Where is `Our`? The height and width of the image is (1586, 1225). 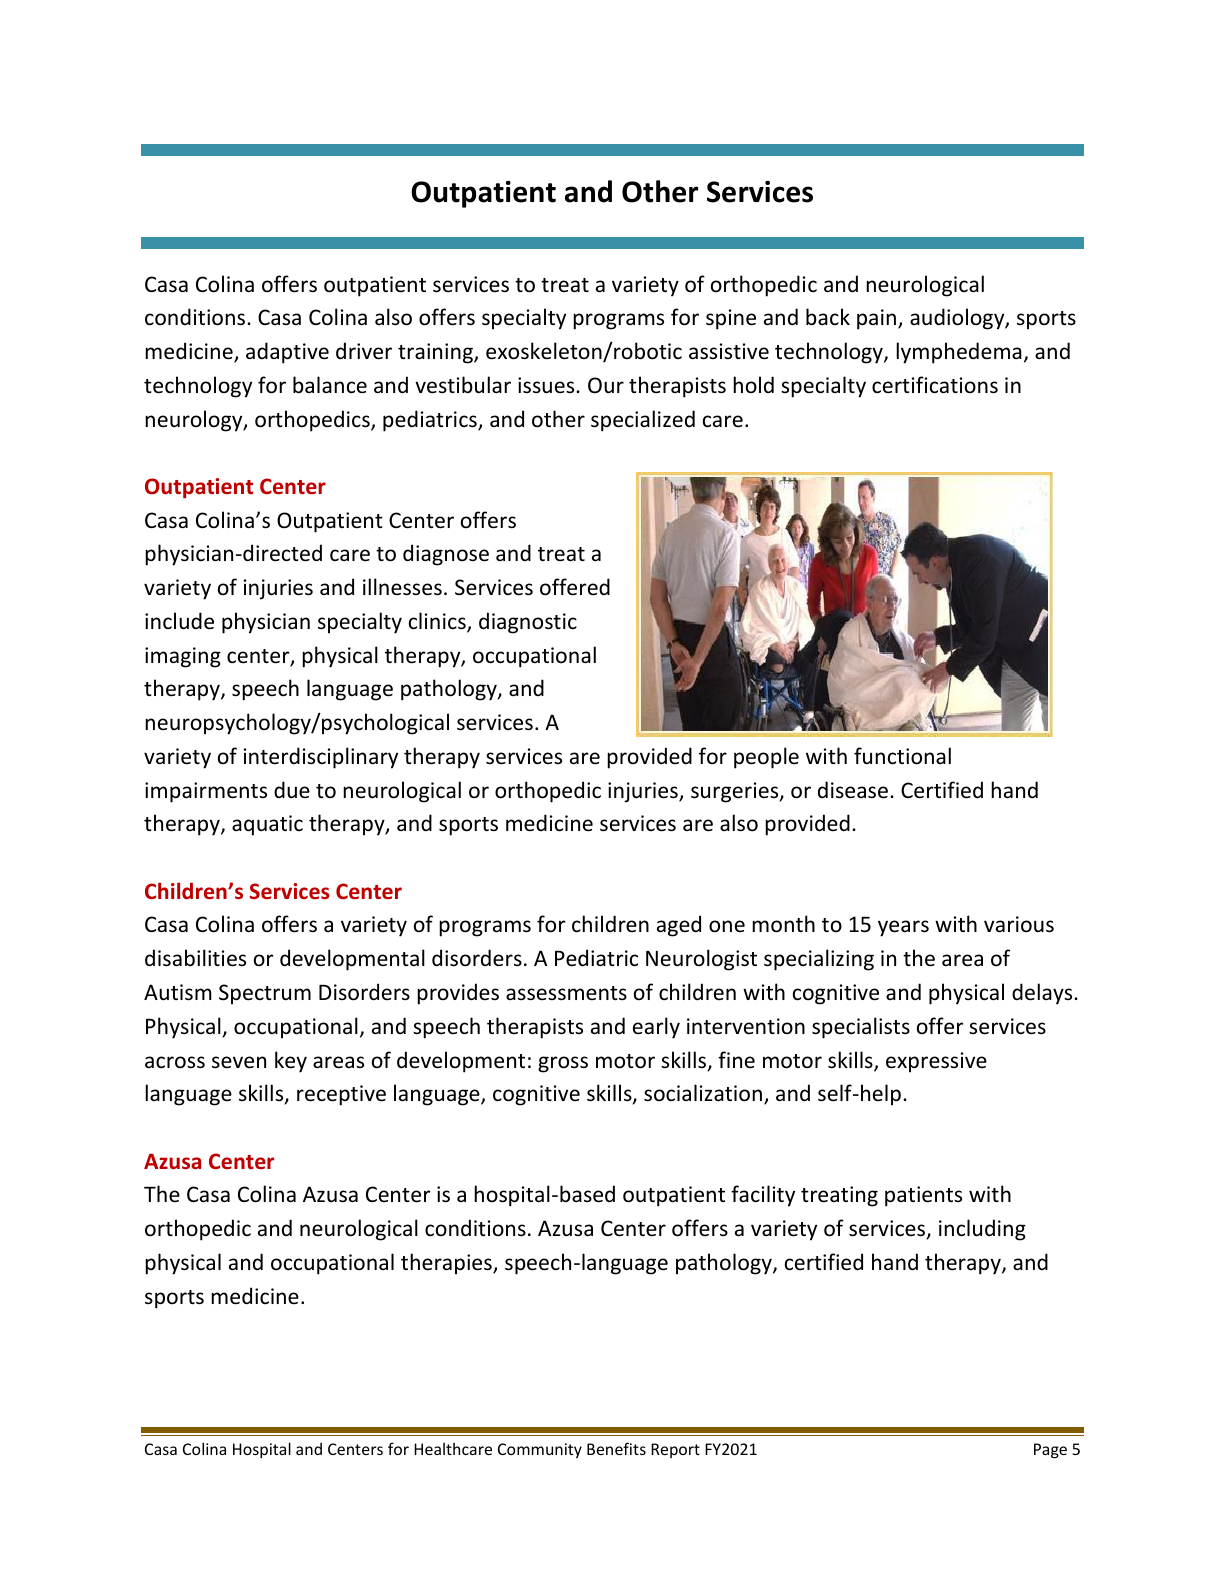 Our is located at coordinates (606, 385).
